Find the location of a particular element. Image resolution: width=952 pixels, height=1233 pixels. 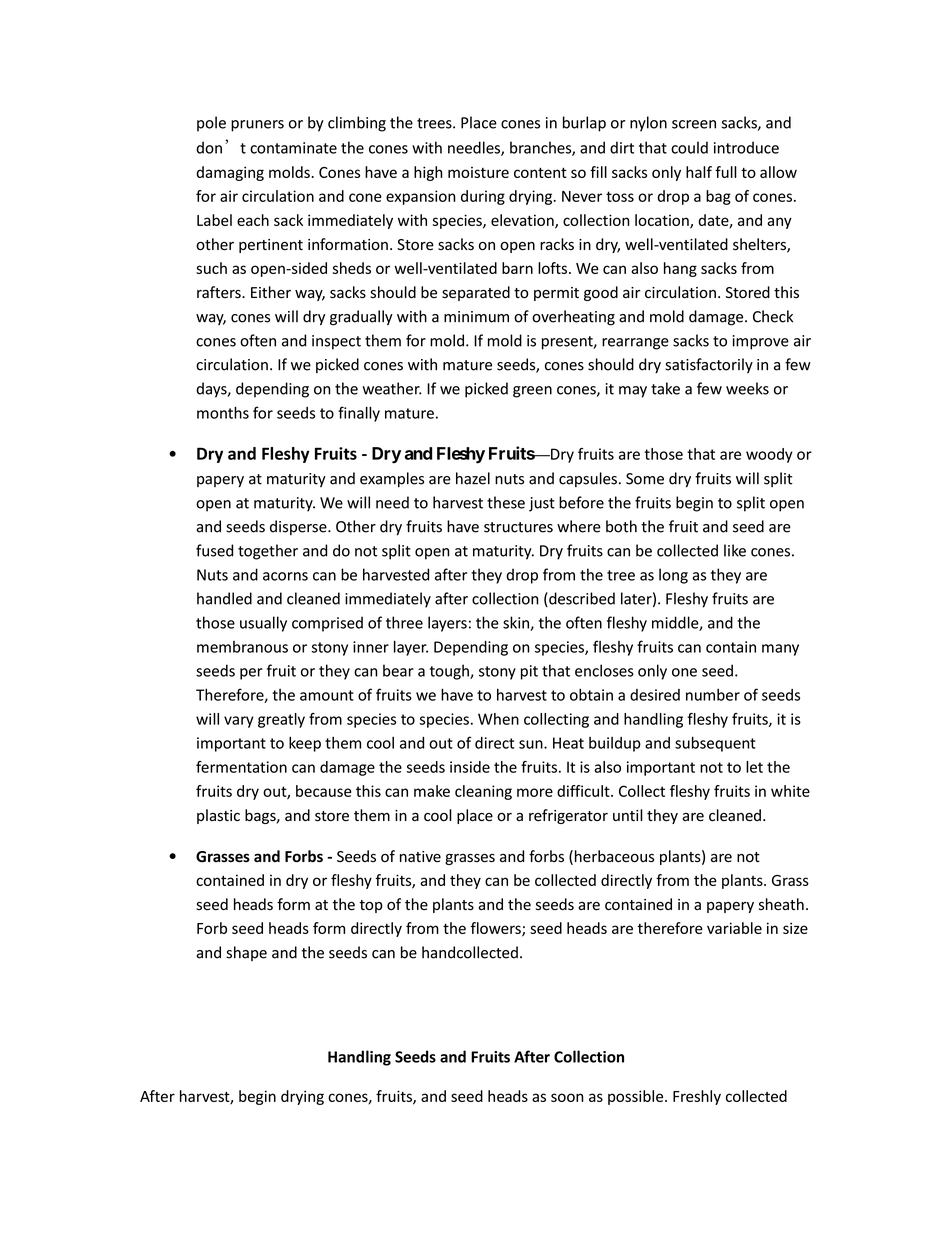

plastic is located at coordinates (218, 816).
